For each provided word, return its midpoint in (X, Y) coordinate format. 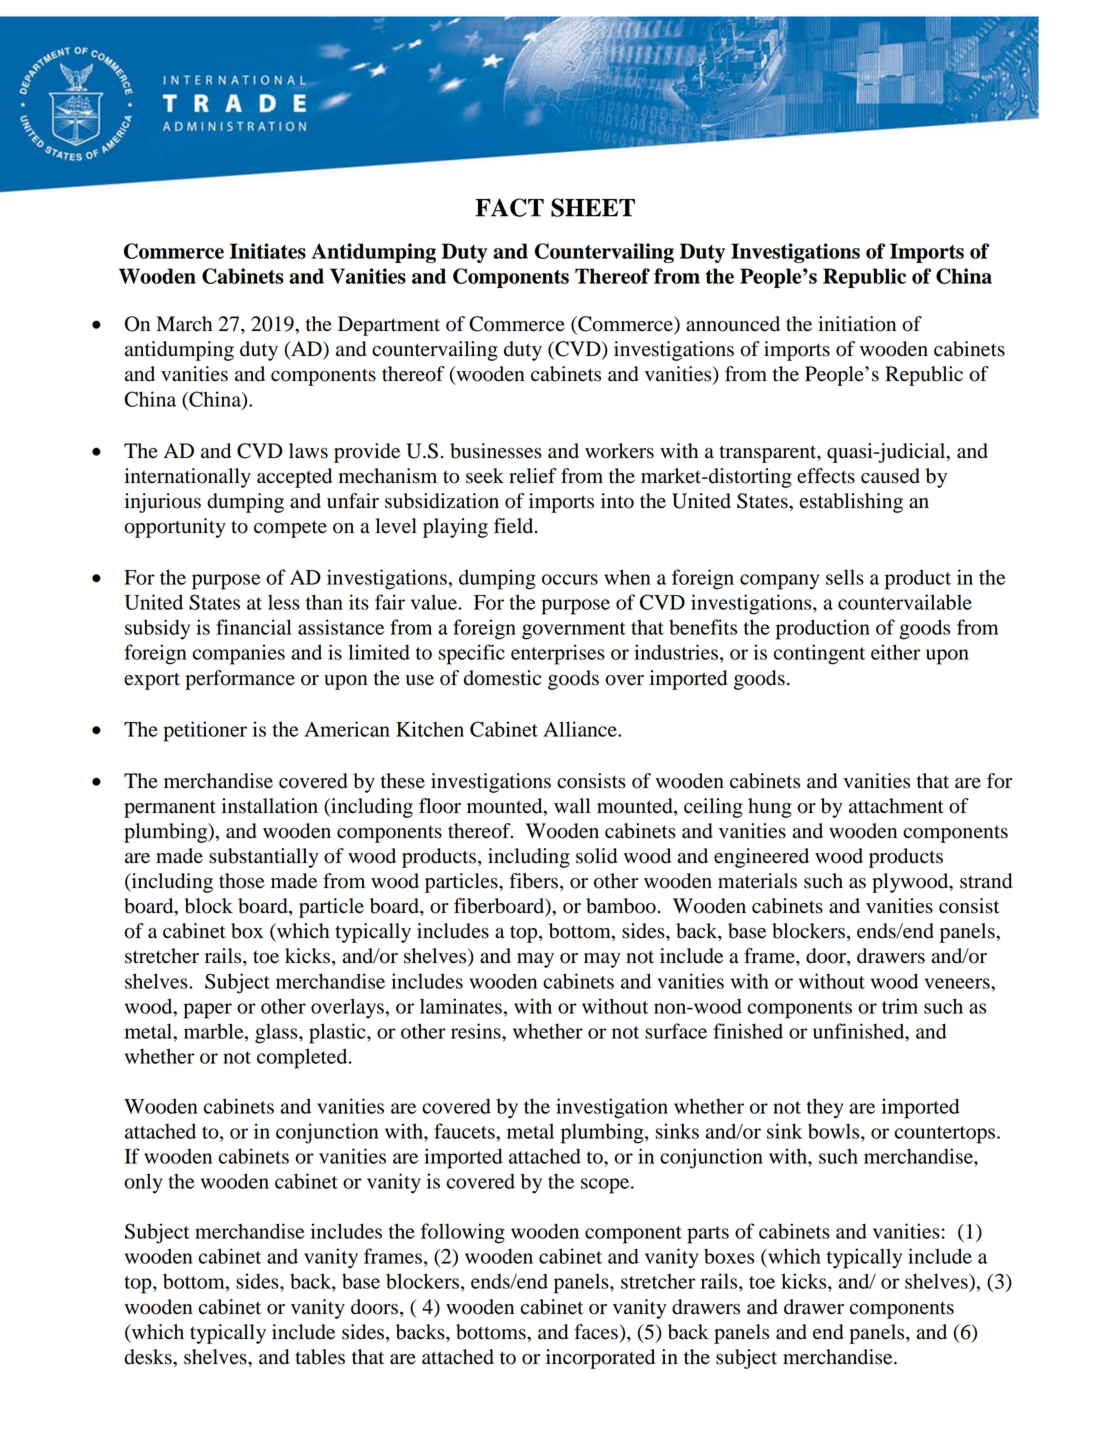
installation (270, 806)
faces (597, 1332)
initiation (857, 324)
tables (320, 1357)
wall (572, 806)
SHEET (593, 207)
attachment (896, 806)
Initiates (268, 251)
